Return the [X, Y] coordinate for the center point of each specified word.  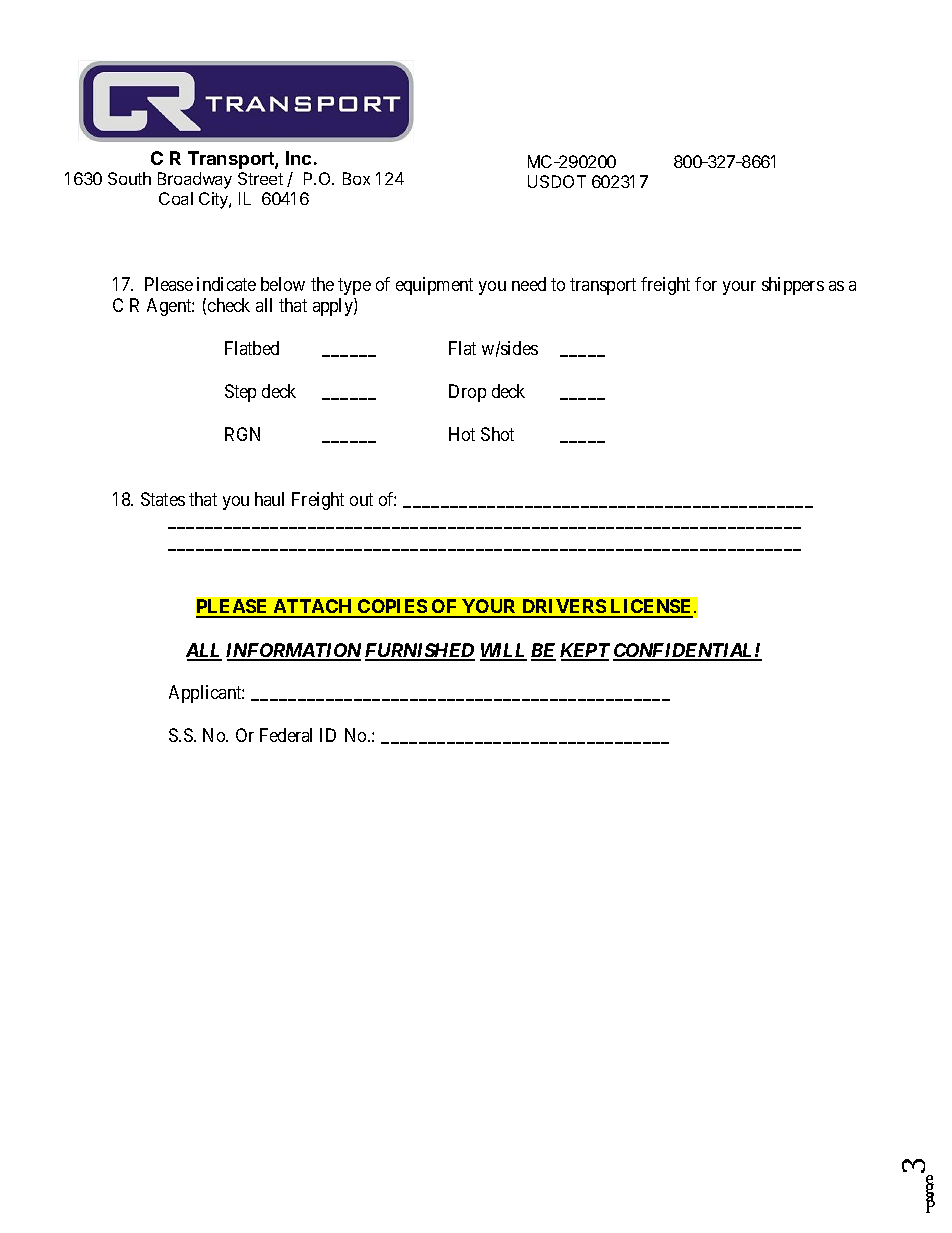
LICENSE [652, 608]
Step [240, 393]
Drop [467, 393]
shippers [793, 286]
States [163, 499]
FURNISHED [420, 651]
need [529, 284]
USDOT [557, 181]
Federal [286, 735]
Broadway [195, 180]
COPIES [392, 608]
